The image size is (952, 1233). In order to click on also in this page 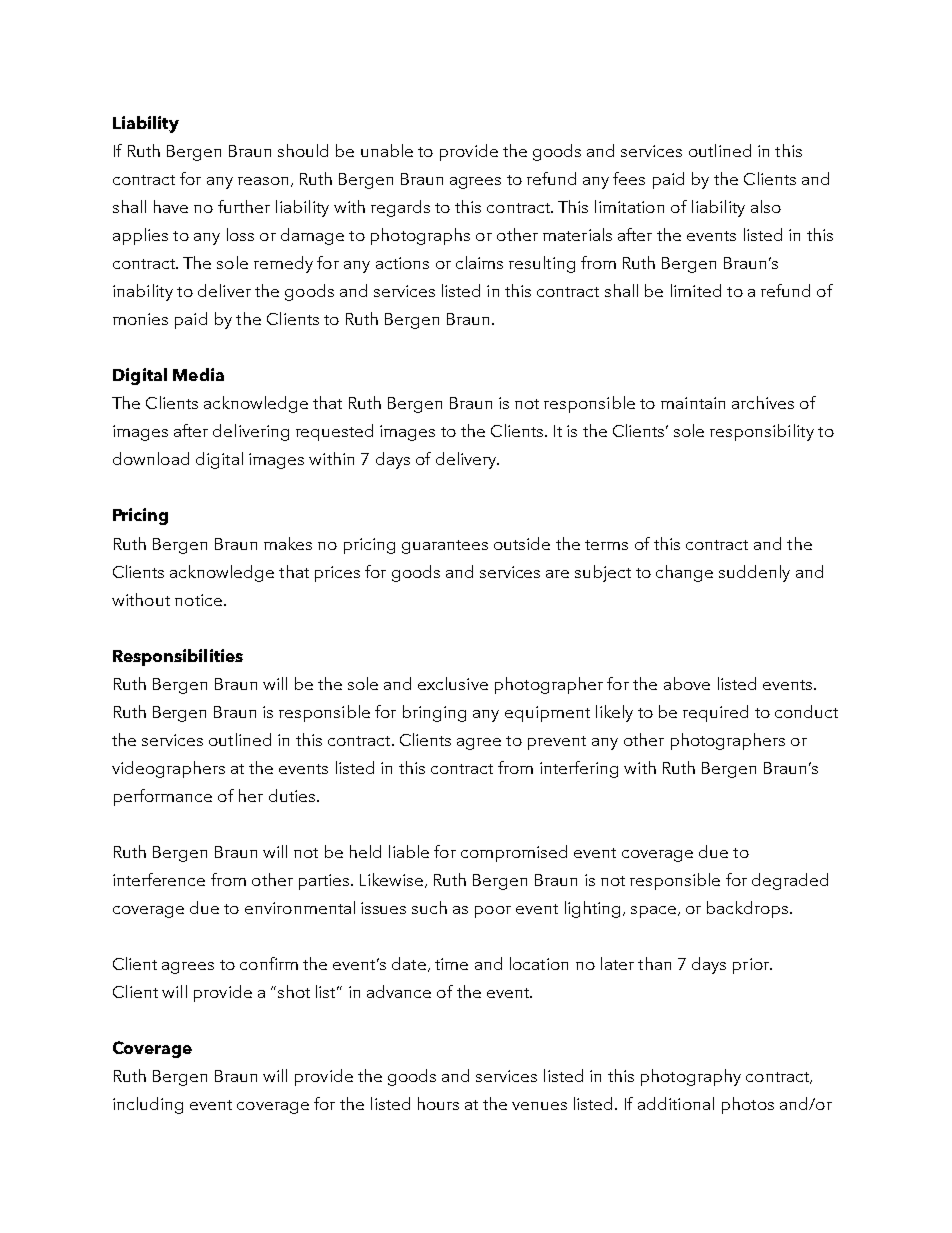, I will do `click(766, 206)`.
